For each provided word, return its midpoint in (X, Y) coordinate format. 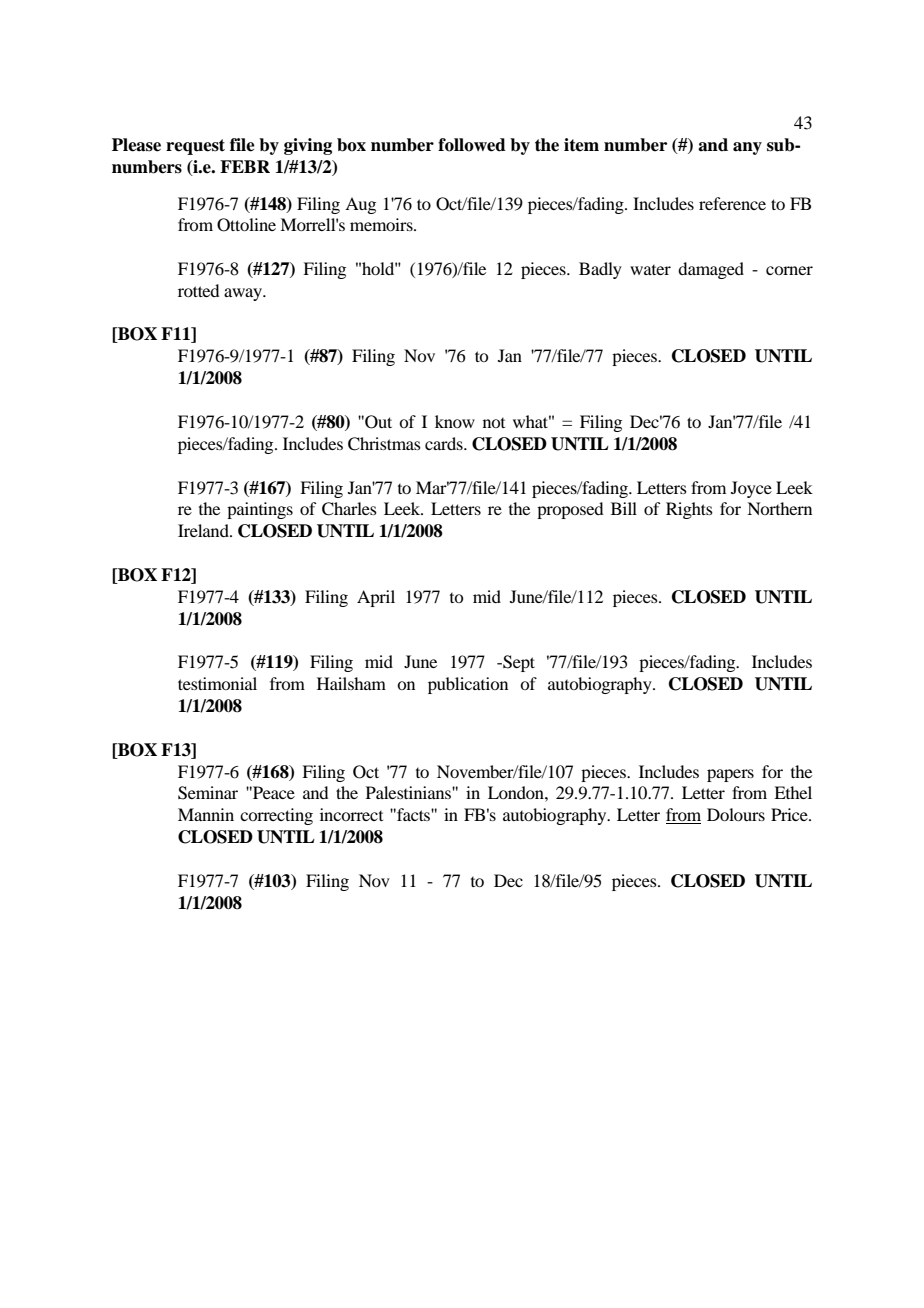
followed (472, 145)
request (195, 147)
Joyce (751, 489)
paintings (260, 510)
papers (730, 775)
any (747, 148)
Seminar (208, 793)
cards (445, 443)
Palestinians (409, 792)
